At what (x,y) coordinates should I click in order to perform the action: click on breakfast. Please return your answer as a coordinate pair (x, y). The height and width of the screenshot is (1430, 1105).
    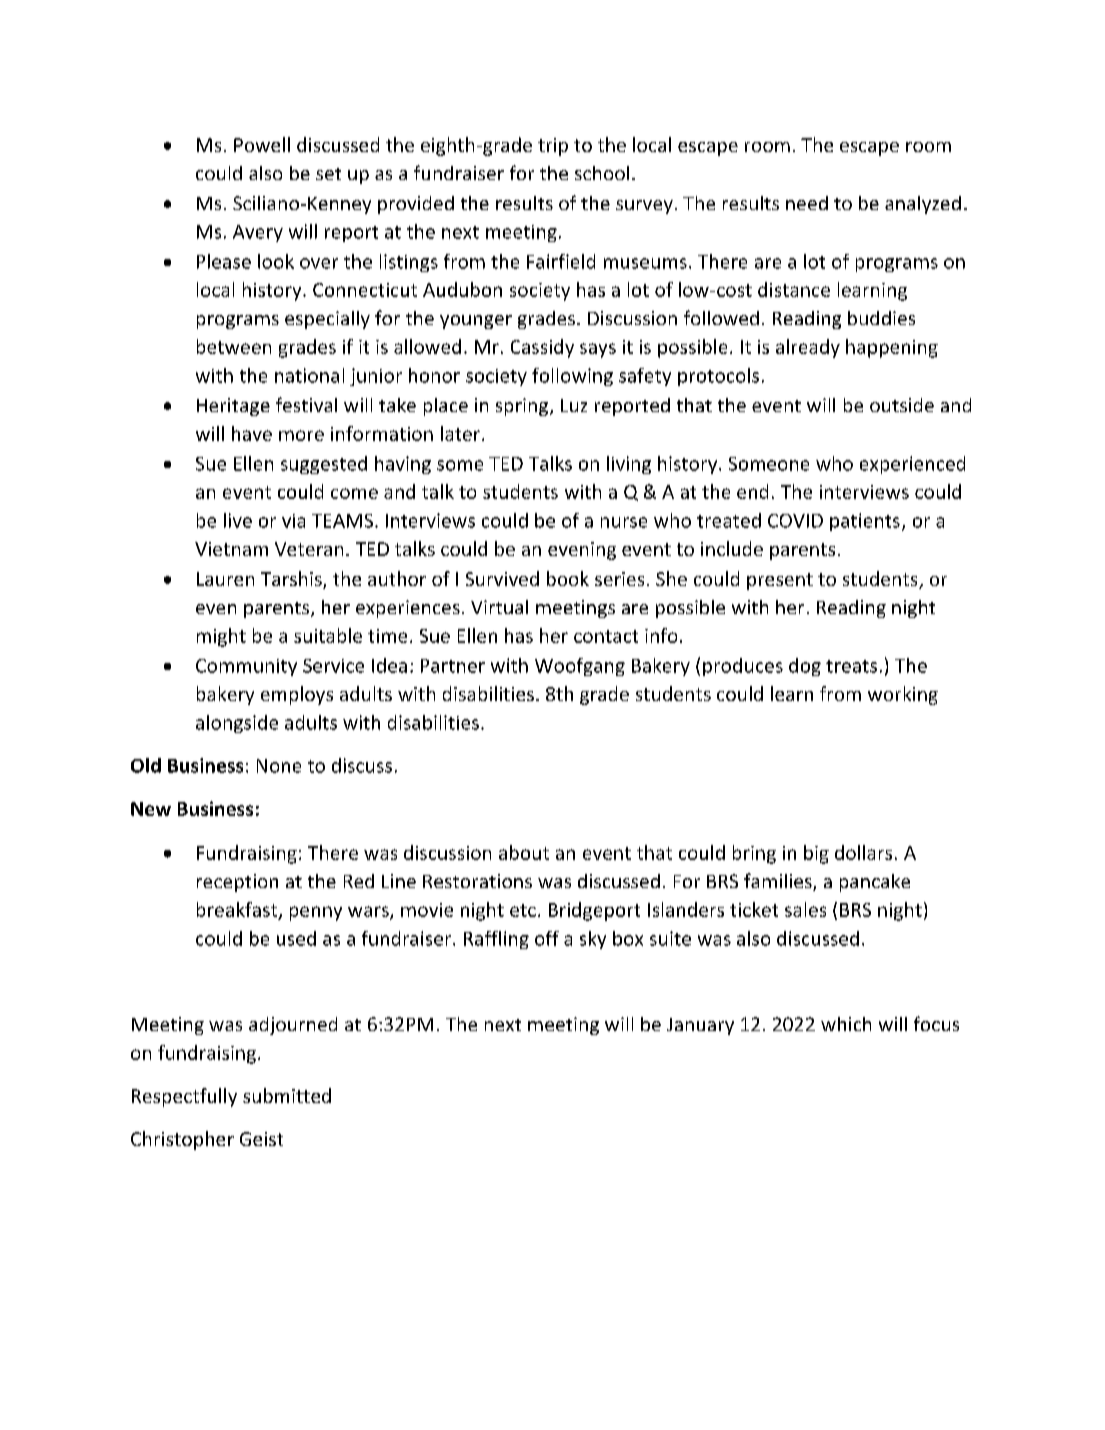
    Looking at the image, I should click on (238, 910).
